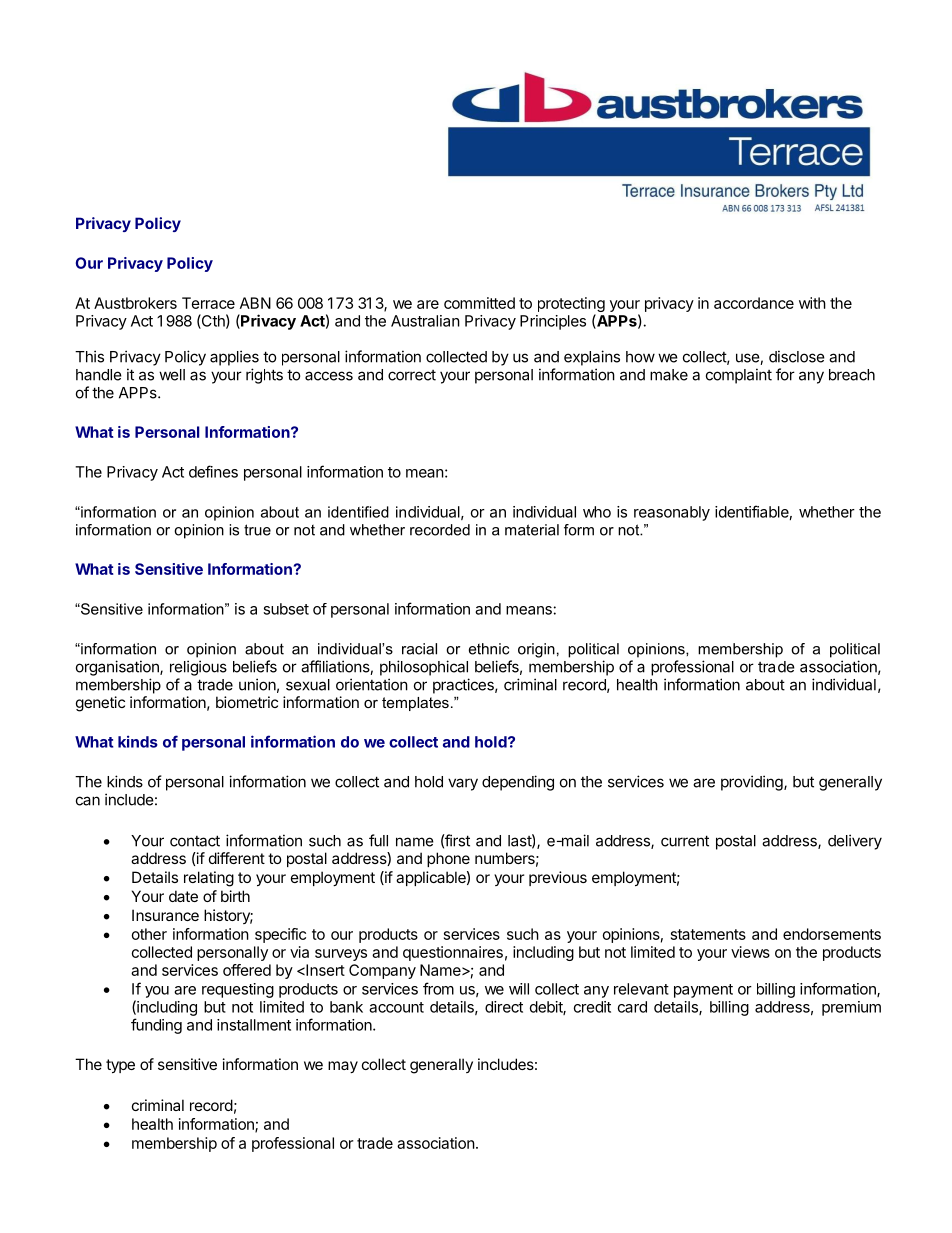 Image resolution: width=952 pixels, height=1233 pixels. What do you see at coordinates (754, 303) in the image?
I see `accordance` at bounding box center [754, 303].
